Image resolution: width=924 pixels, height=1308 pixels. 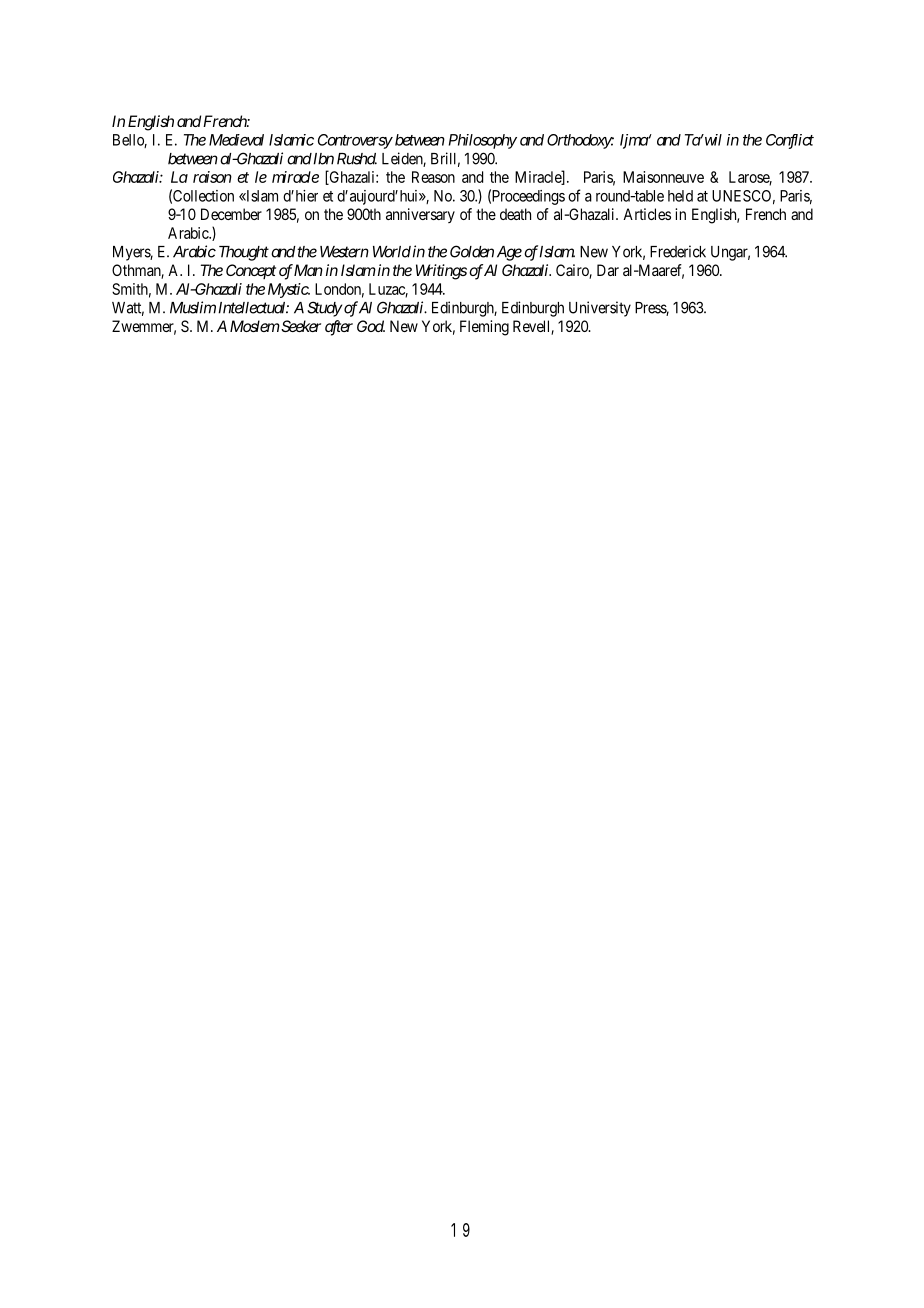 What do you see at coordinates (251, 271) in the screenshot?
I see `Concept` at bounding box center [251, 271].
